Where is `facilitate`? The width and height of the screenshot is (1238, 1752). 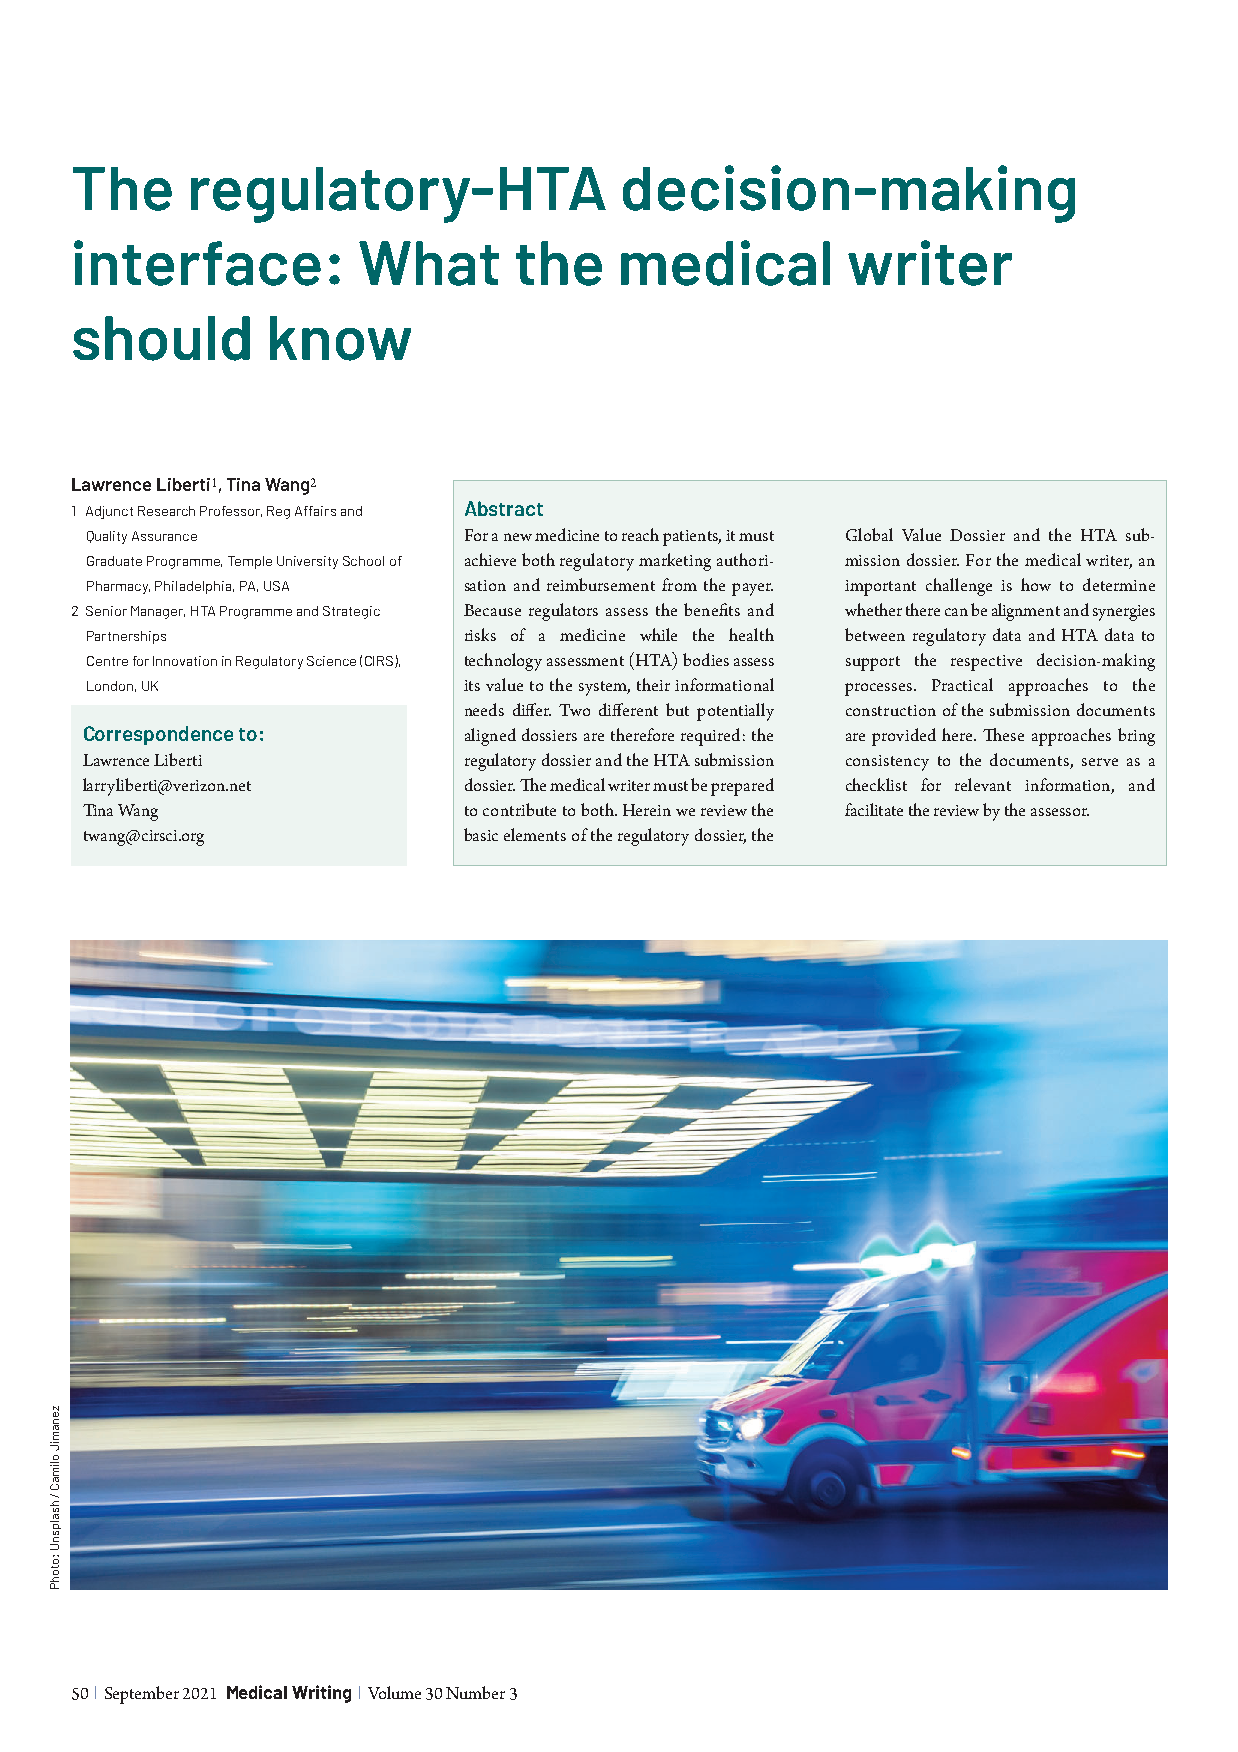 facilitate is located at coordinates (874, 809).
